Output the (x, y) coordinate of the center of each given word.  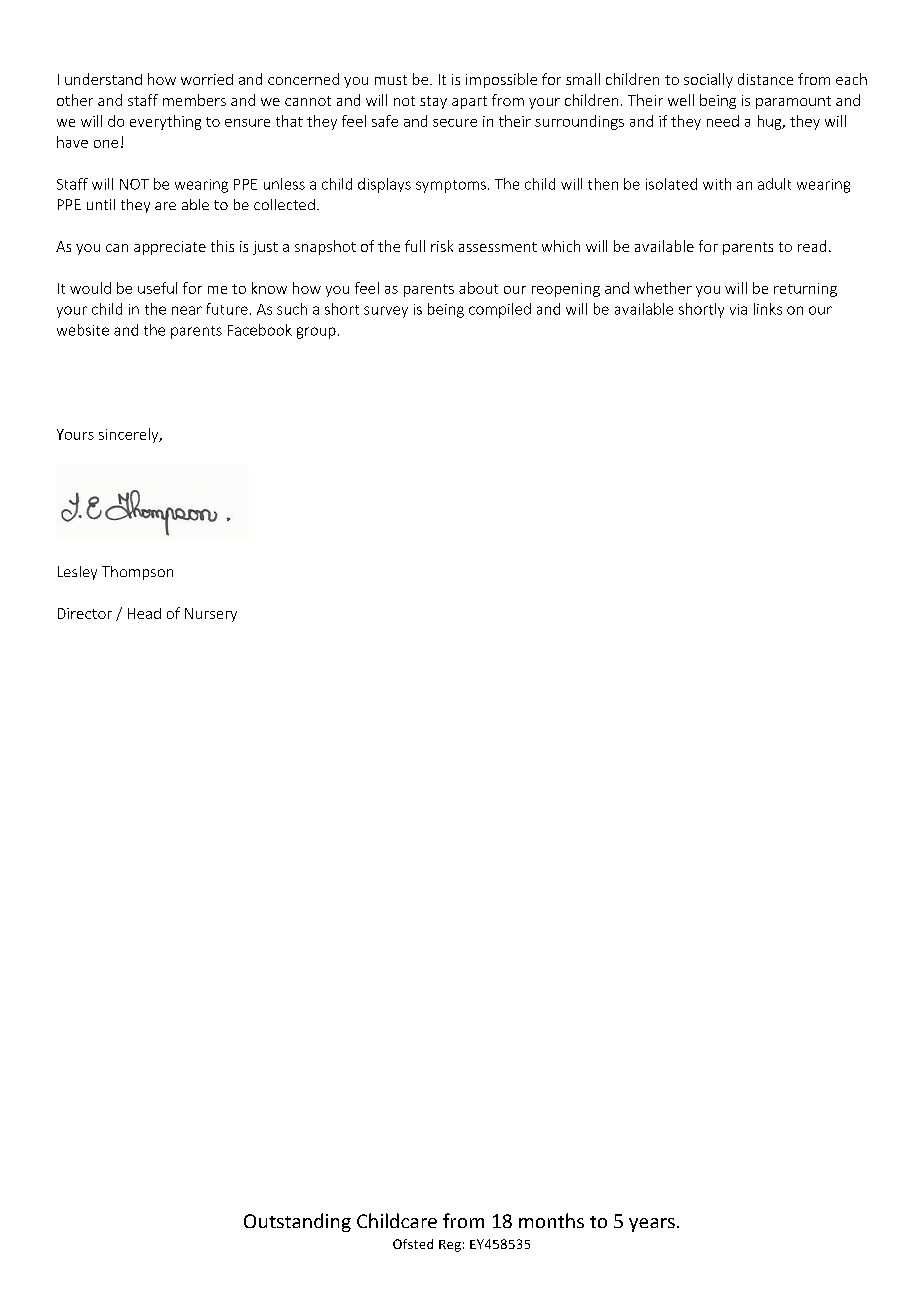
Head (144, 613)
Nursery (211, 615)
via (738, 309)
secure (455, 123)
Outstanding (297, 1222)
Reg (450, 1246)
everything (165, 122)
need (723, 121)
